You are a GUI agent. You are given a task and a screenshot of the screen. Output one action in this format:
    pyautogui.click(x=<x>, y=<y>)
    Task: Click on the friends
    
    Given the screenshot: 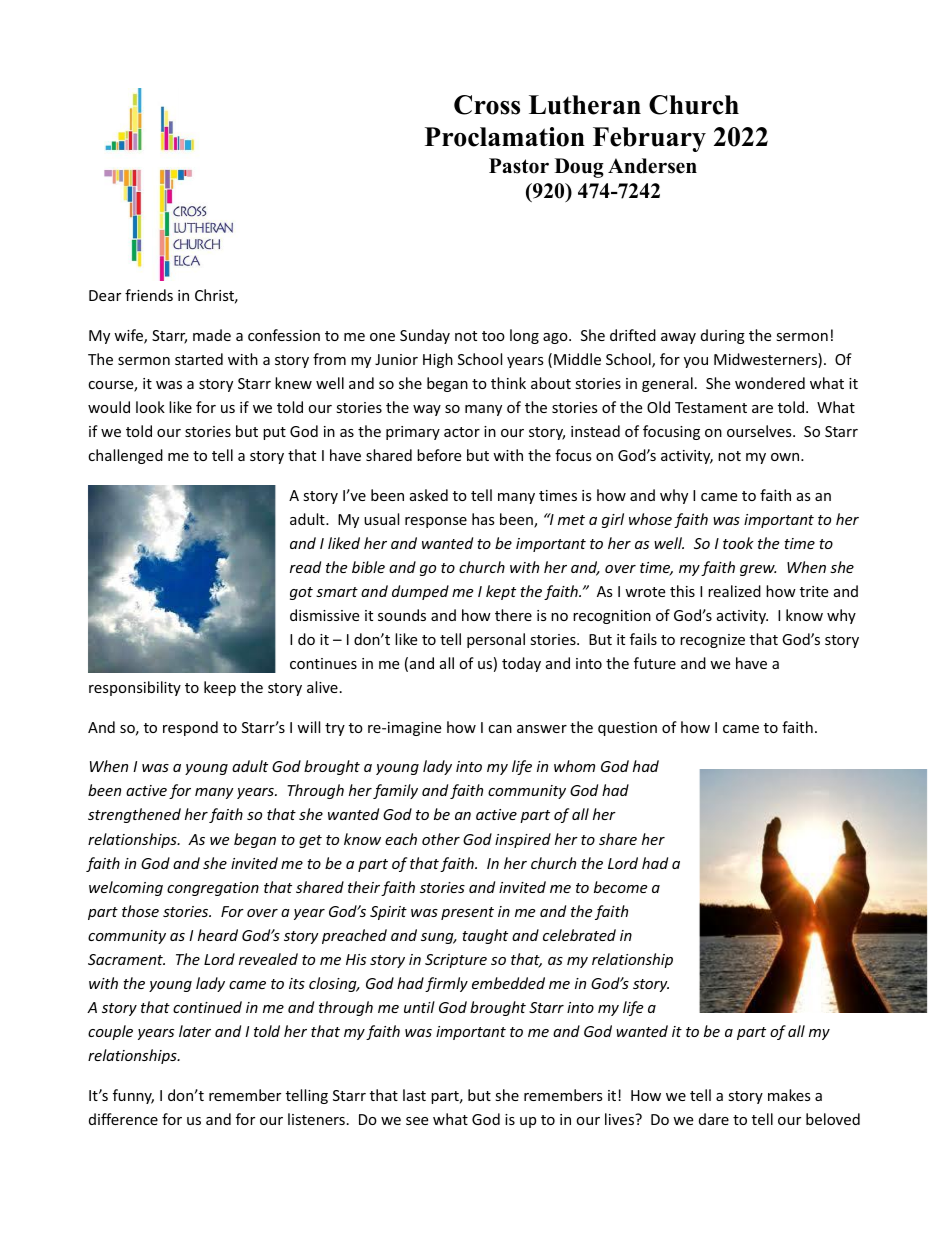 What is the action you would take?
    pyautogui.click(x=149, y=295)
